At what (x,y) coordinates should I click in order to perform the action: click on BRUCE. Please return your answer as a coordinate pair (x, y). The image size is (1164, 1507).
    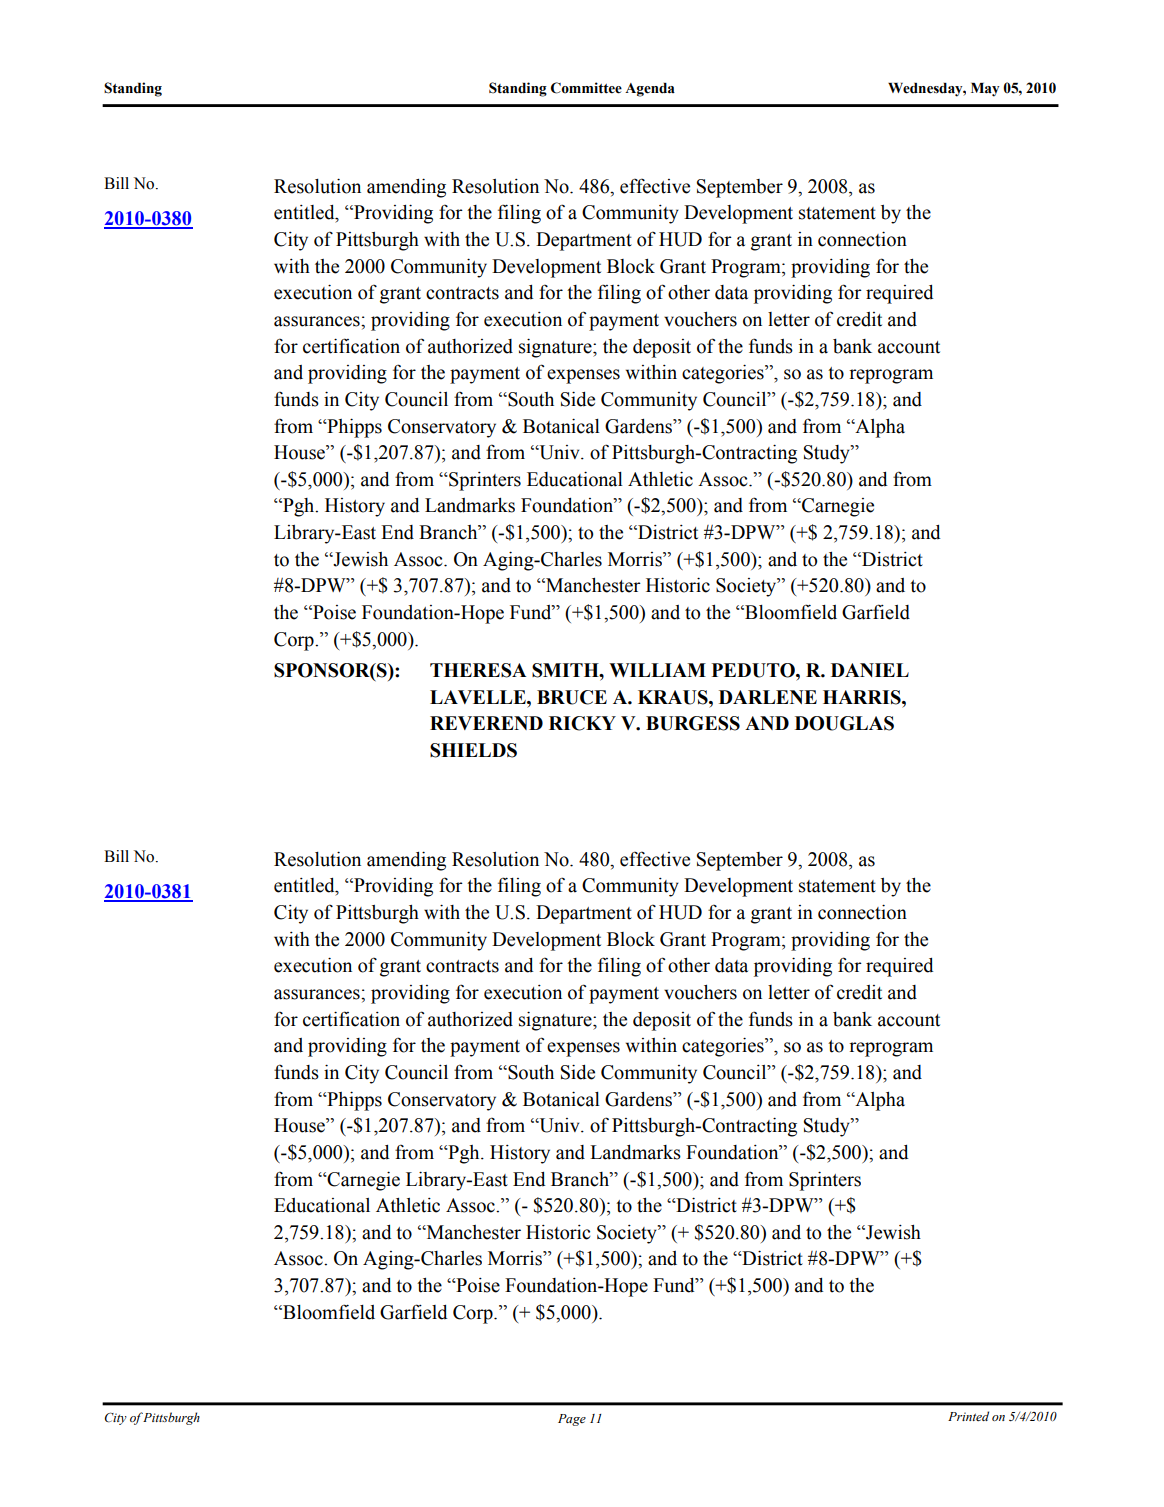
    Looking at the image, I should click on (572, 697).
